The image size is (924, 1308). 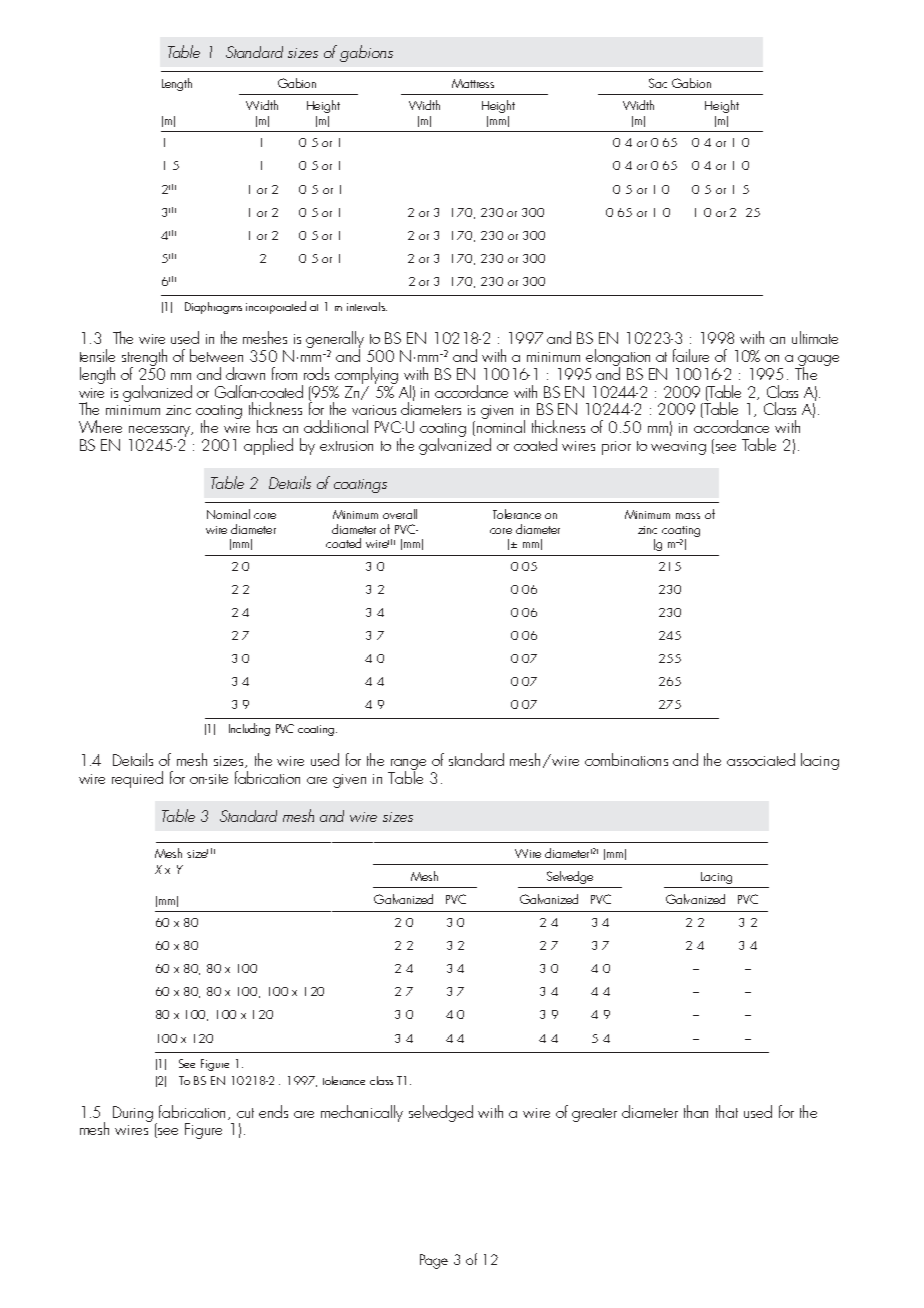 What do you see at coordinates (658, 83) in the page?
I see `Sac` at bounding box center [658, 83].
